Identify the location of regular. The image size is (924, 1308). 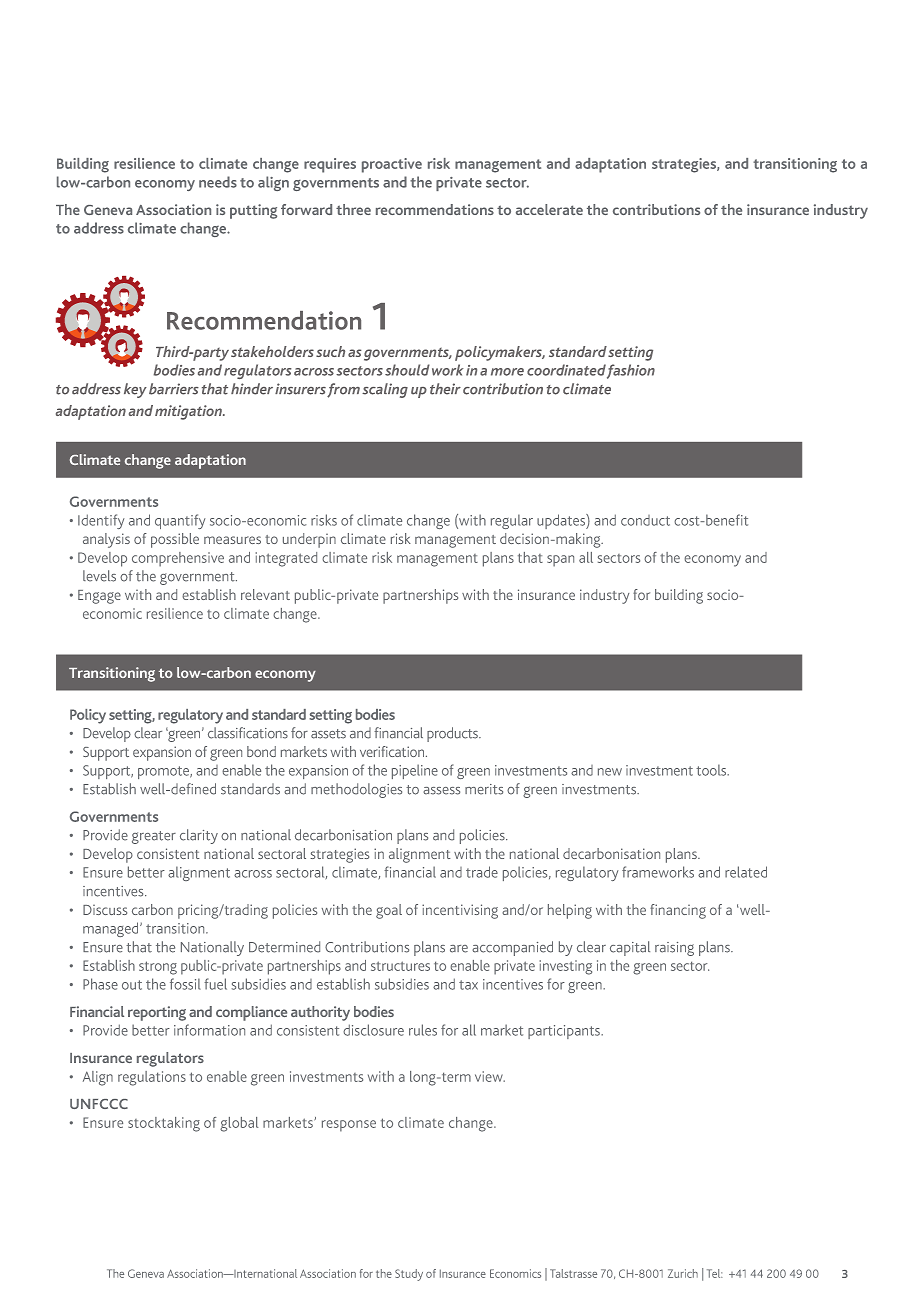
(512, 521).
